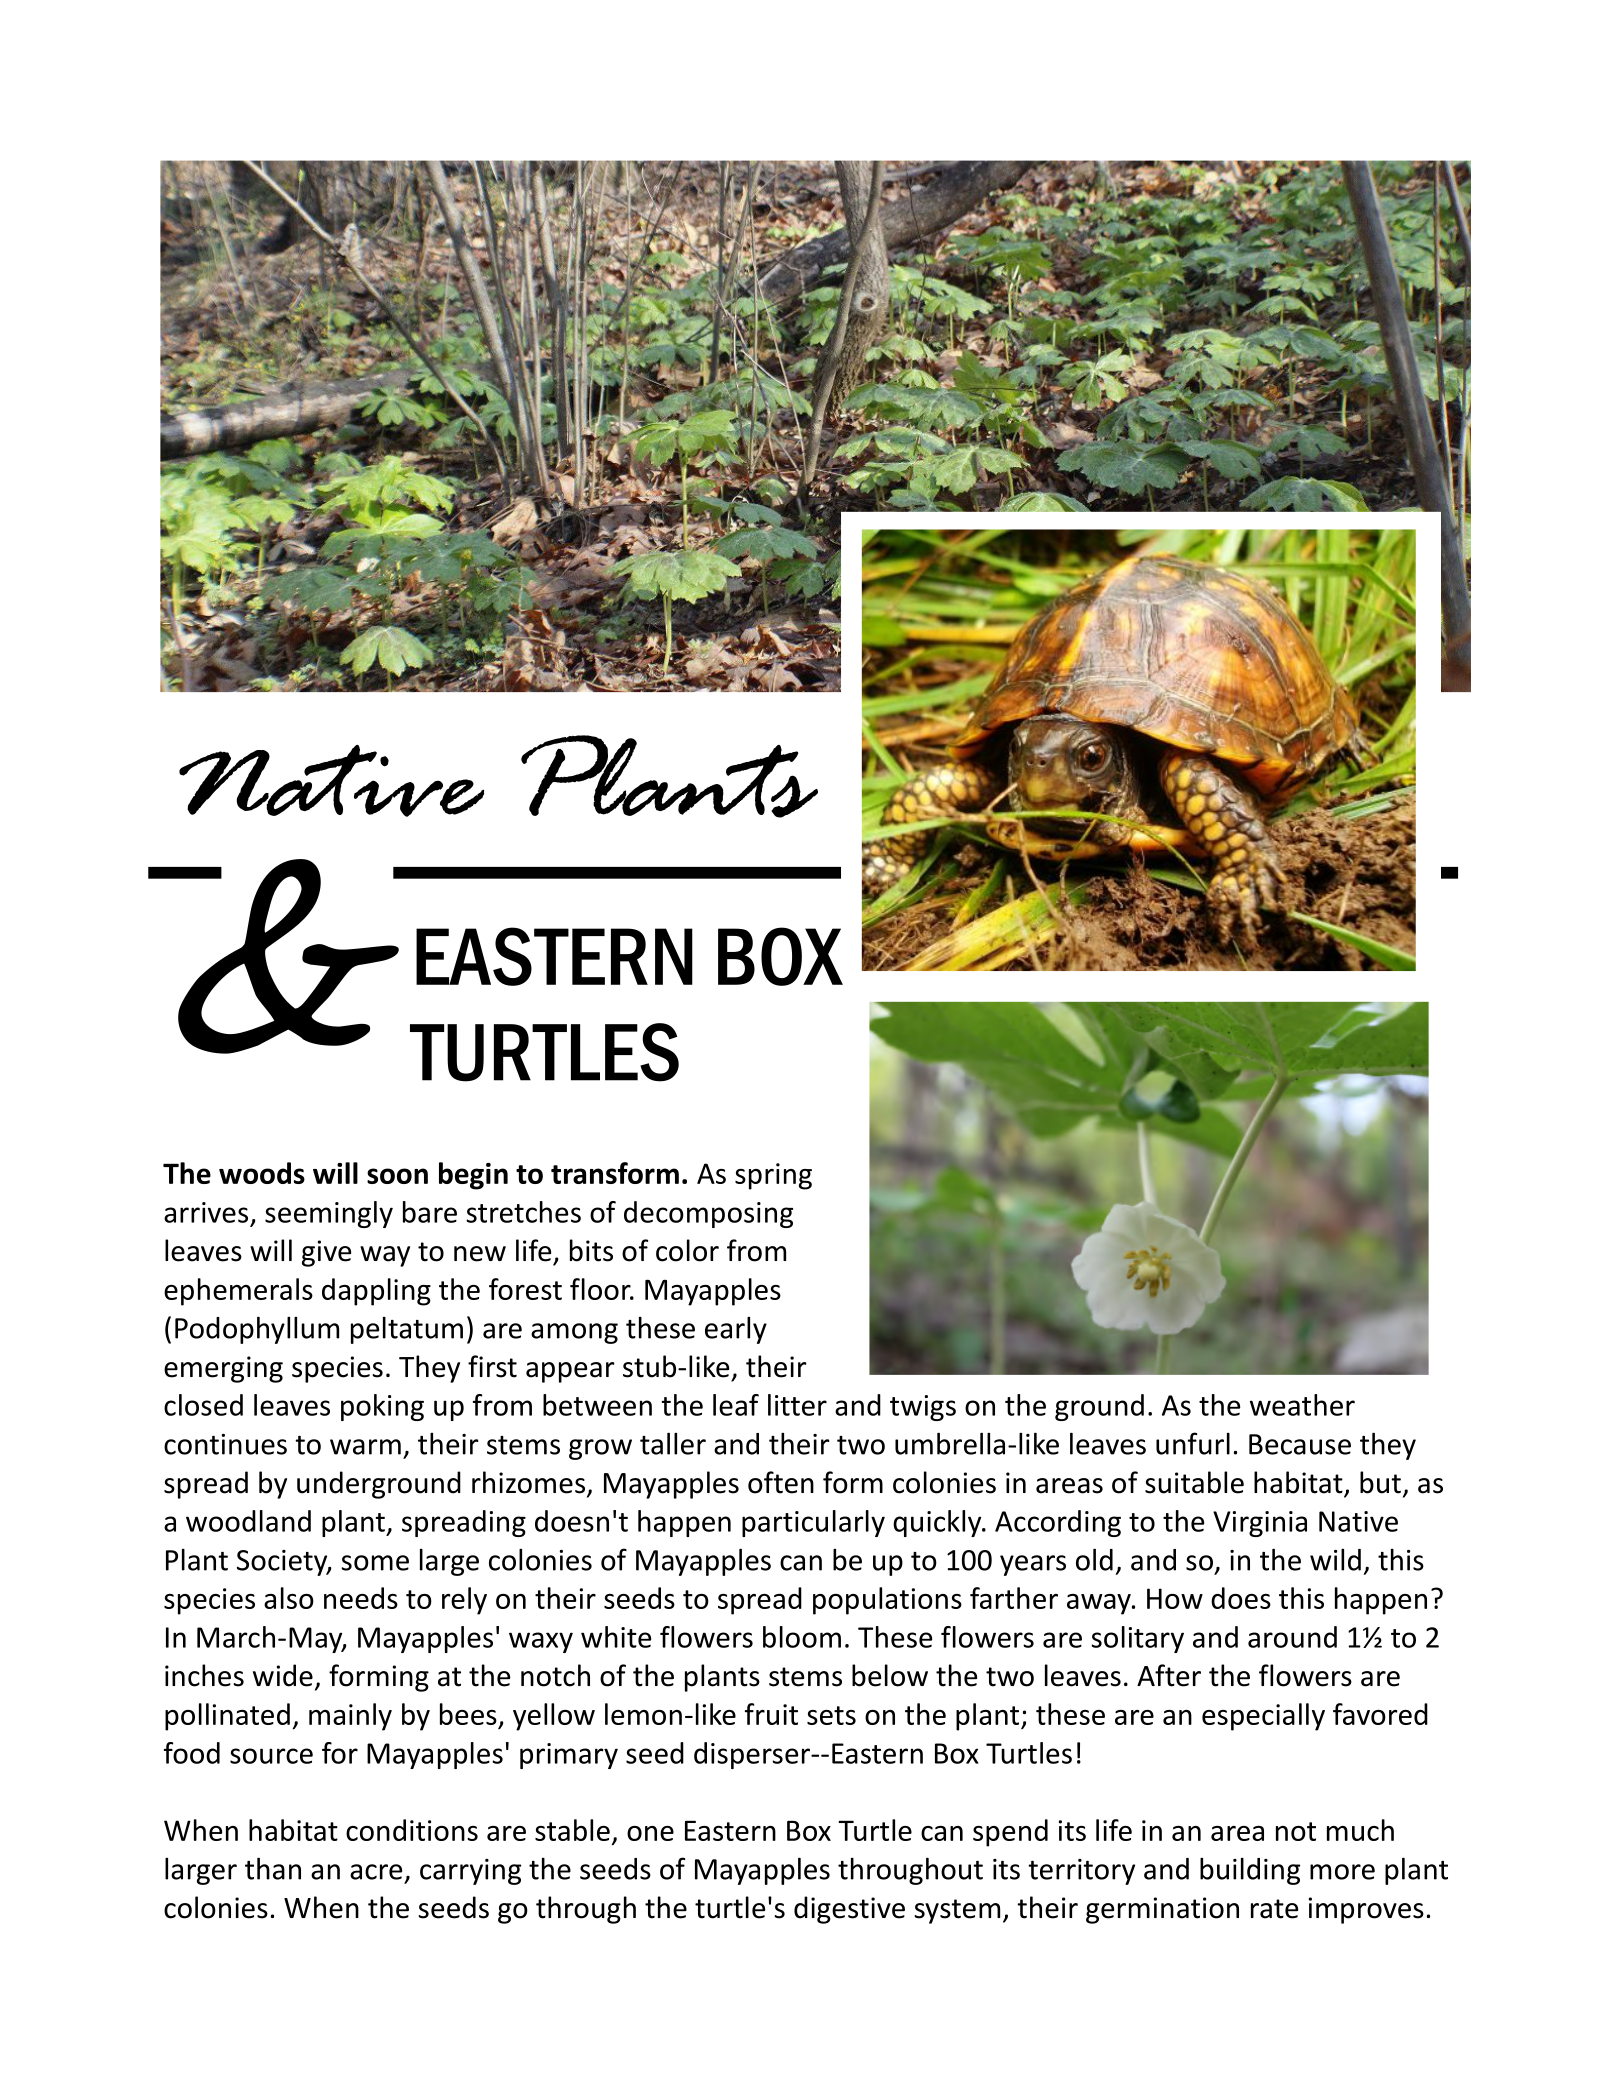  I want to click on seemingly, so click(329, 1214).
